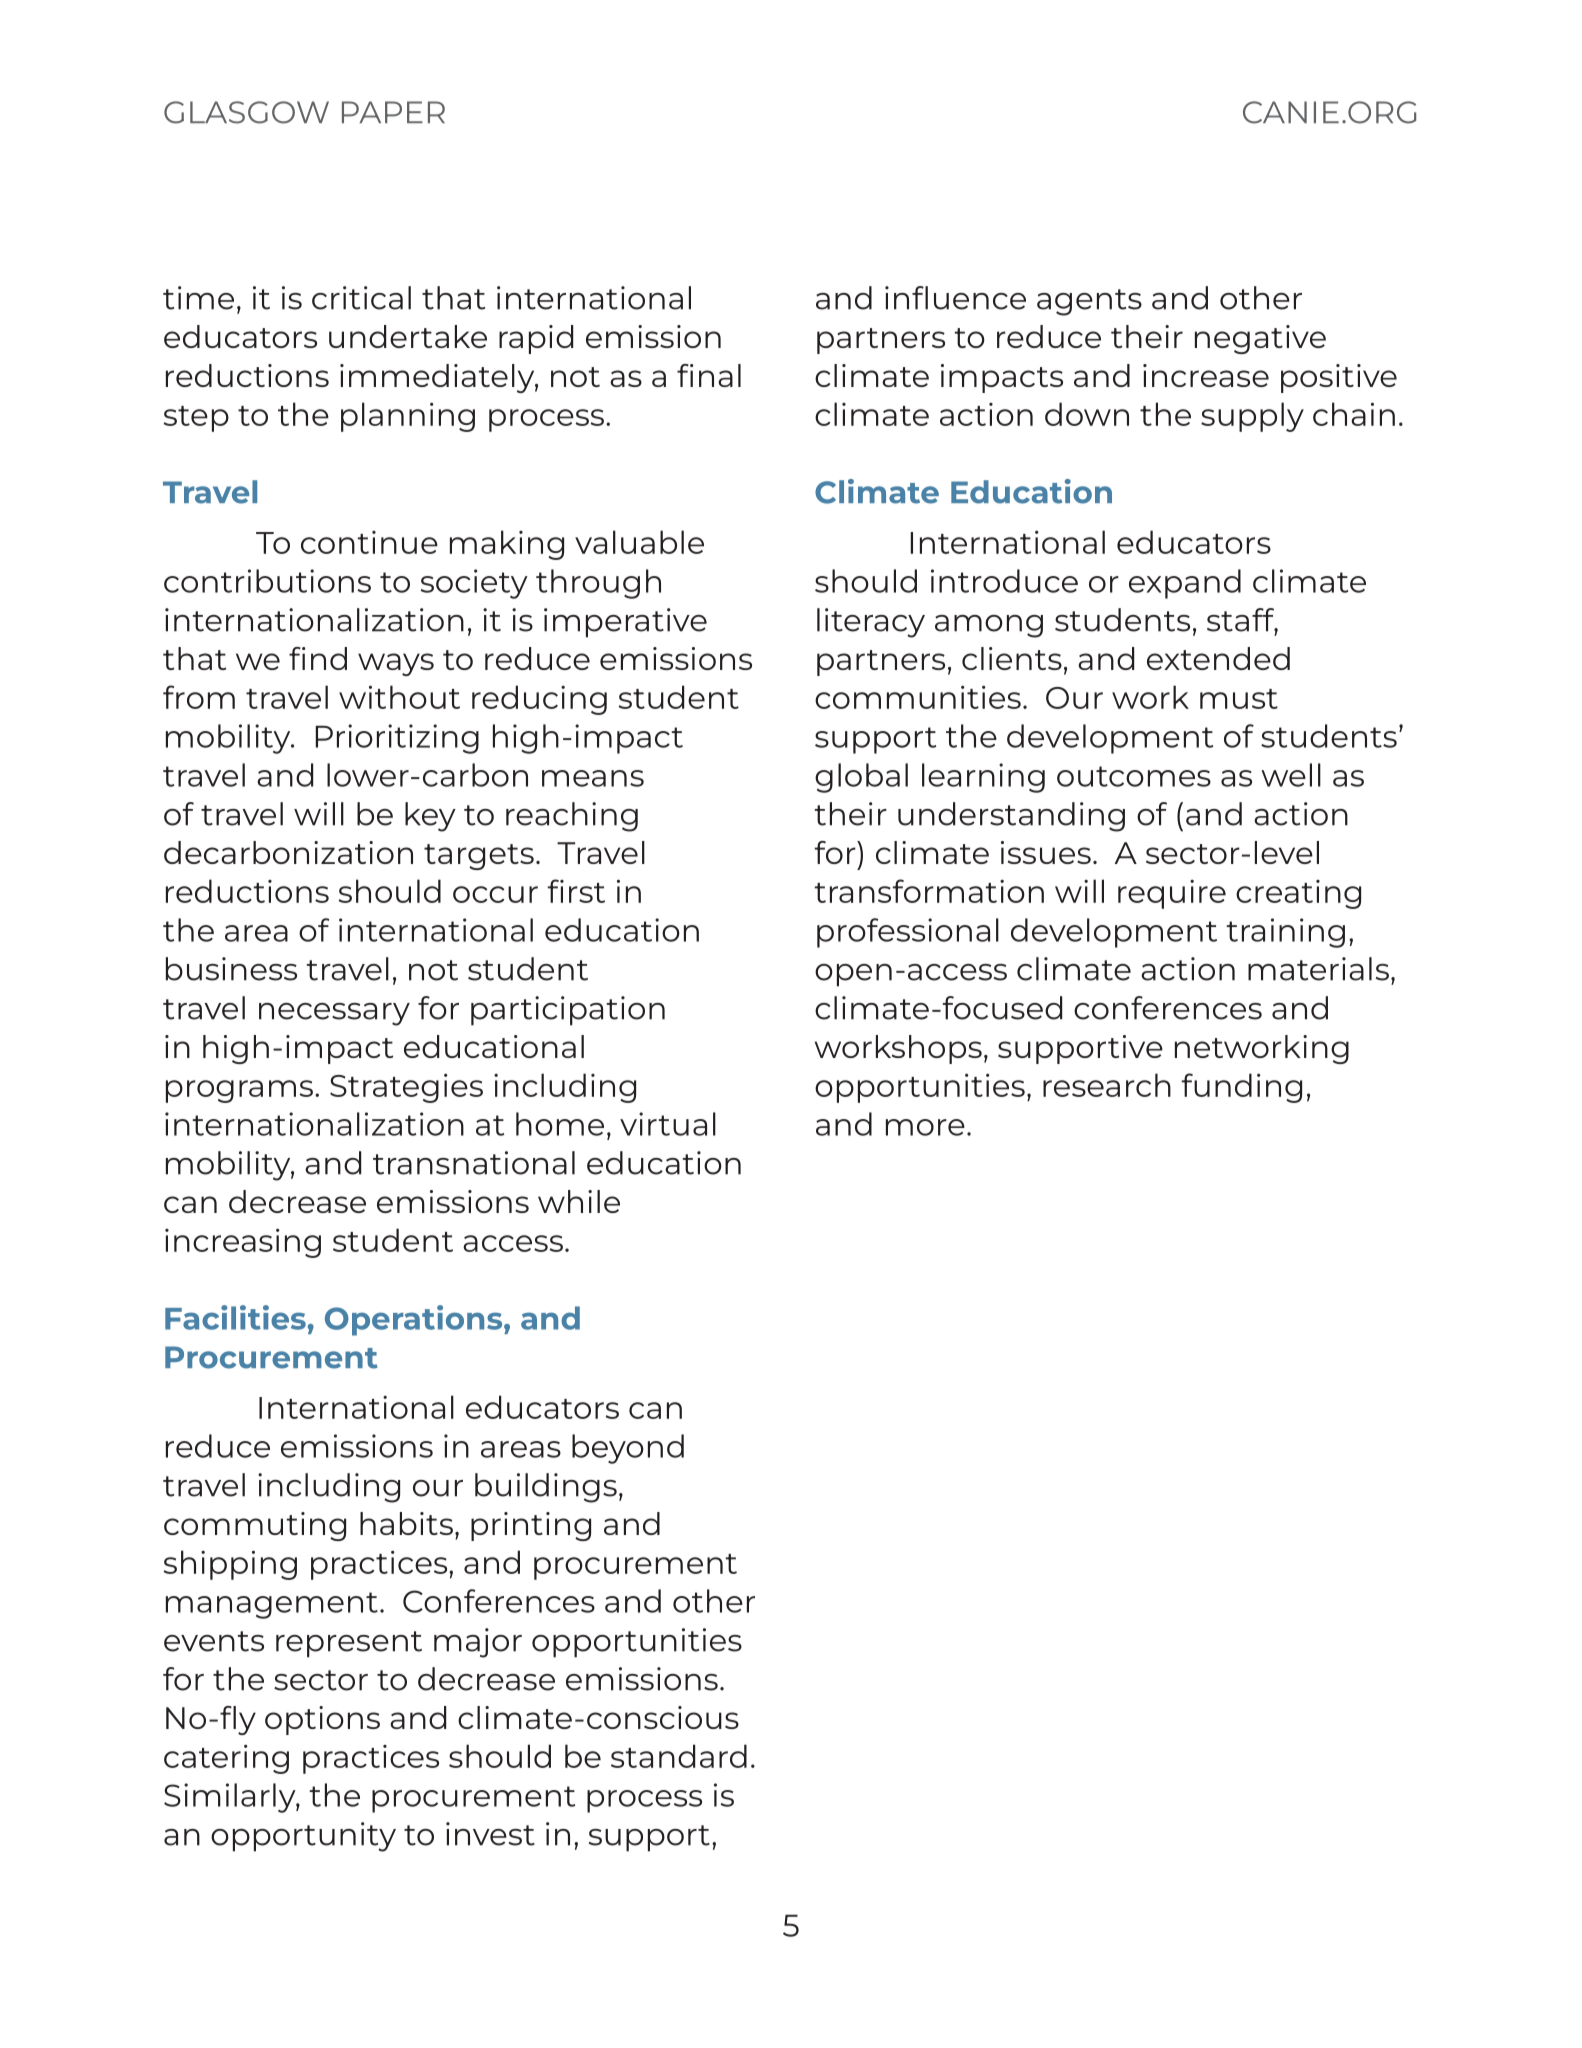 This document has width=1582, height=2048. I want to click on invest, so click(490, 1834).
